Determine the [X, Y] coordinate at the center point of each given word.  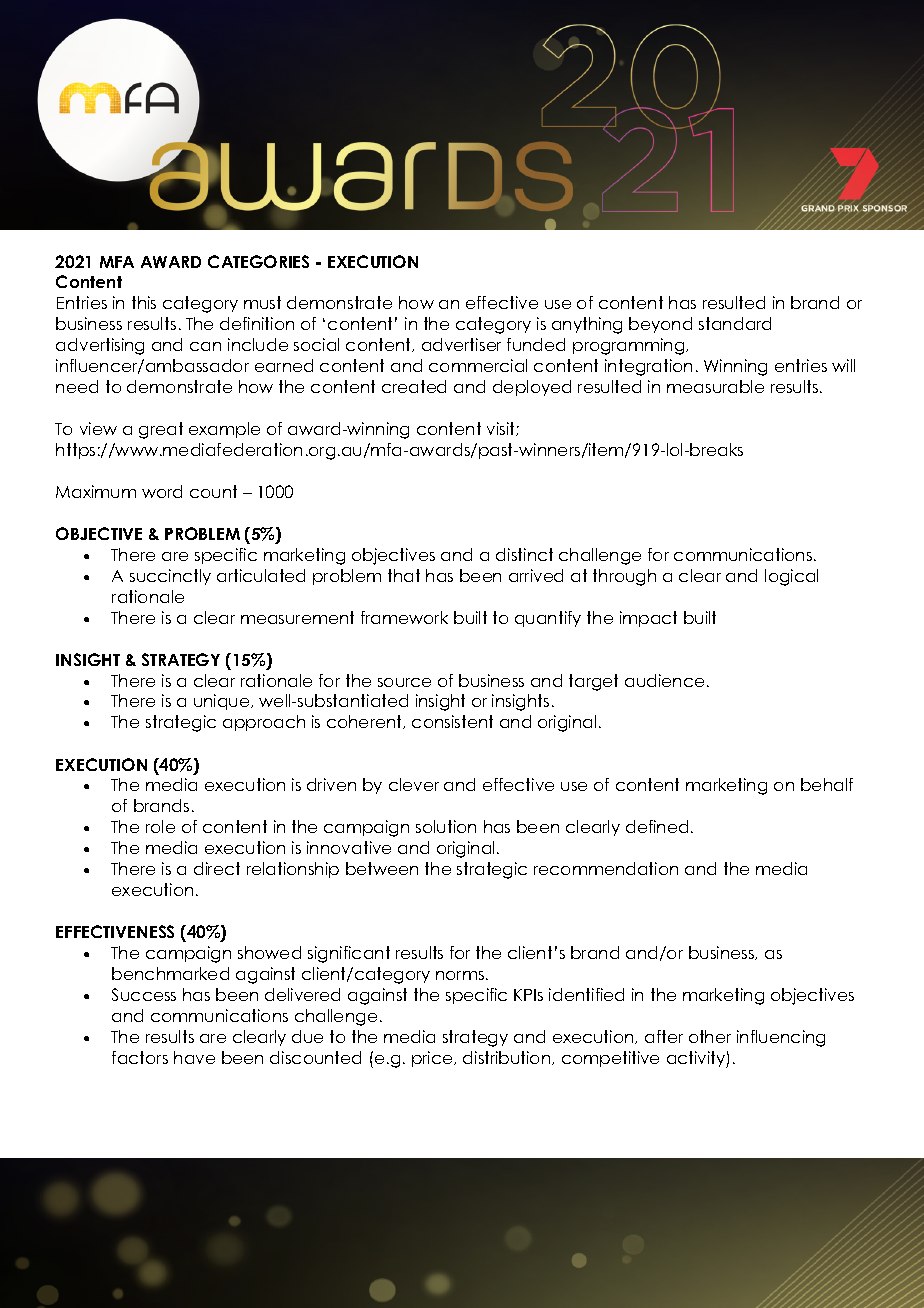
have [194, 1057]
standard [735, 323]
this [144, 302]
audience [664, 680]
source [404, 682]
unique [223, 702]
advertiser [461, 344]
